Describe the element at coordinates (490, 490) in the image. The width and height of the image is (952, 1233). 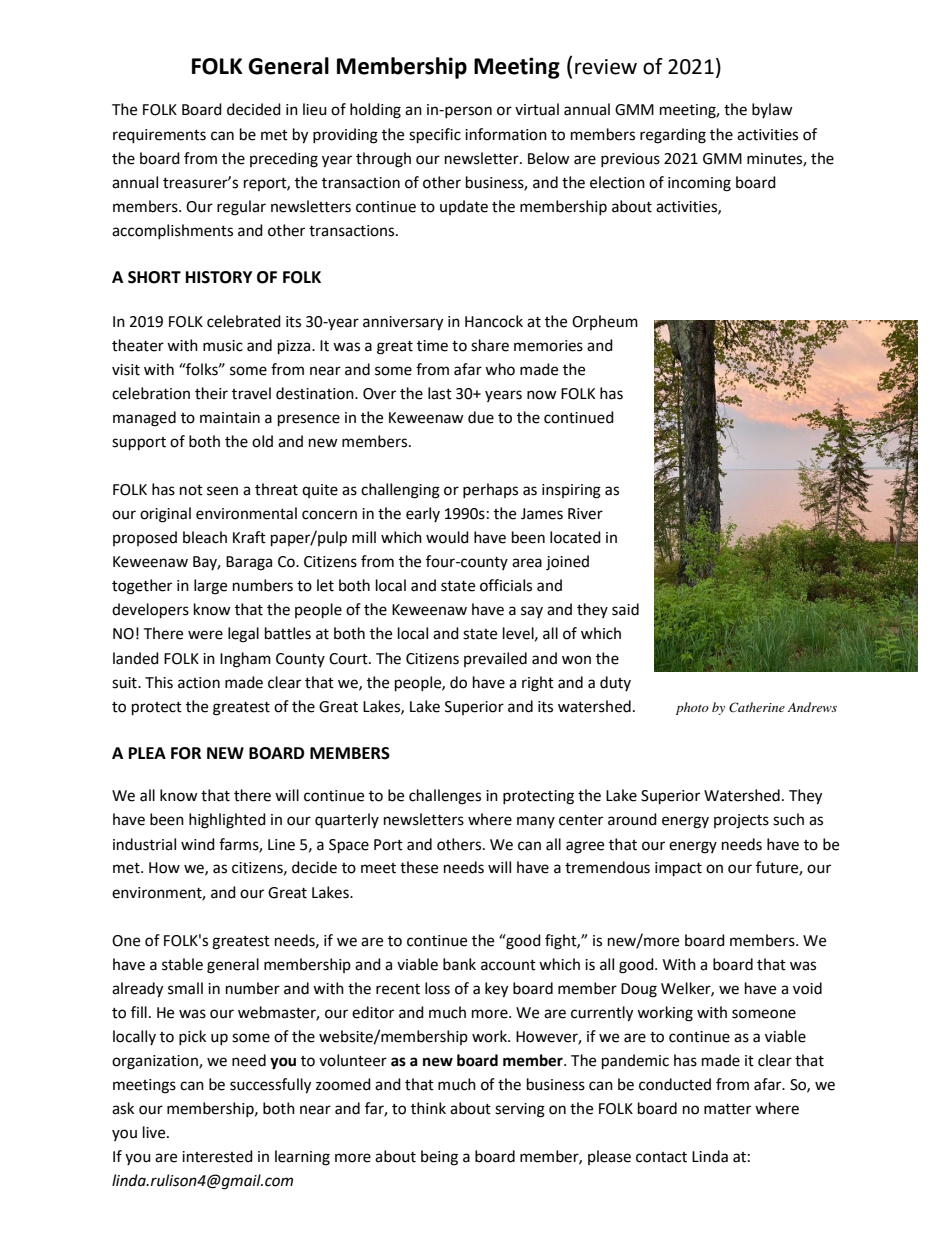
I see `perhaps` at that location.
